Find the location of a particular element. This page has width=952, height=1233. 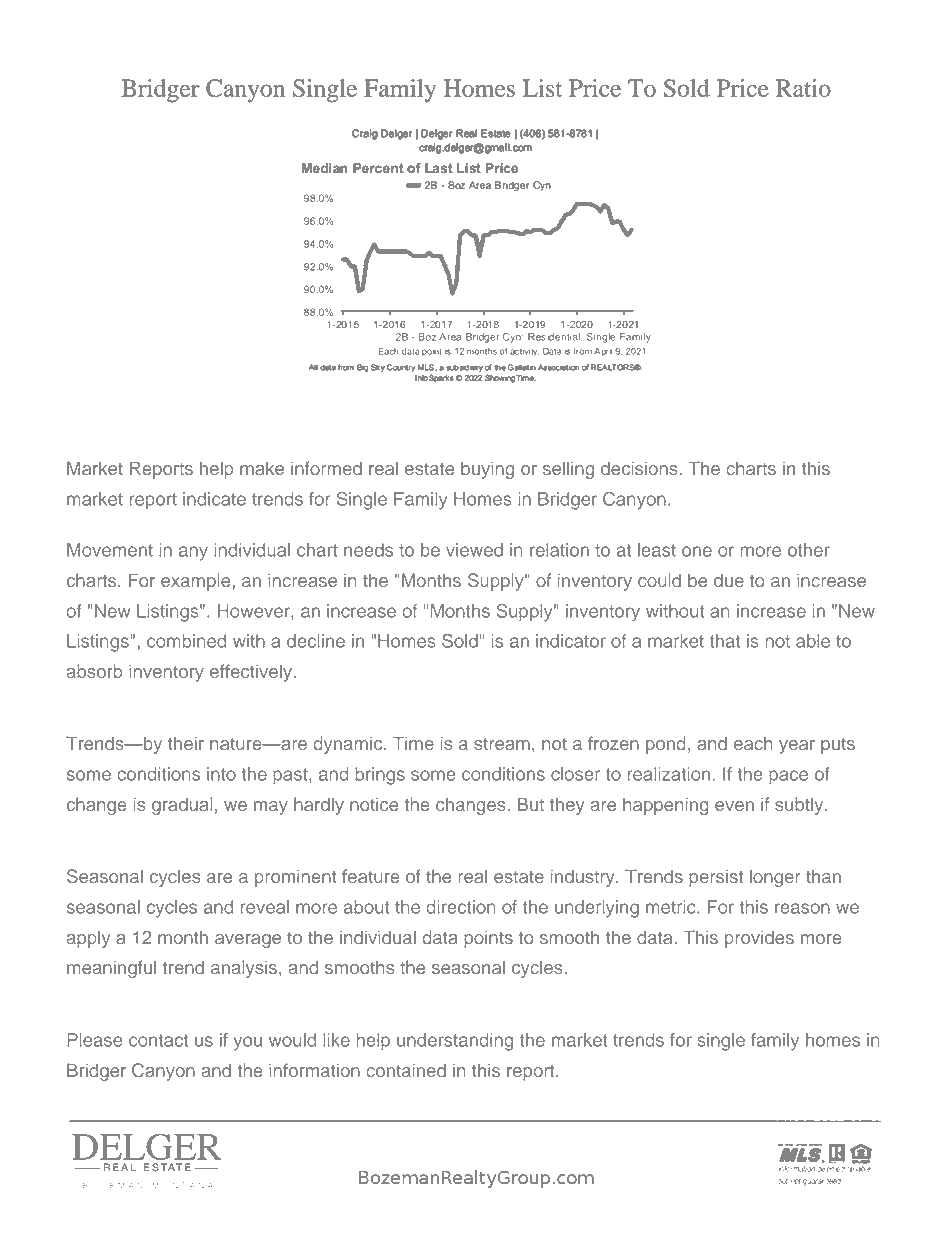

contact is located at coordinates (158, 1040).
